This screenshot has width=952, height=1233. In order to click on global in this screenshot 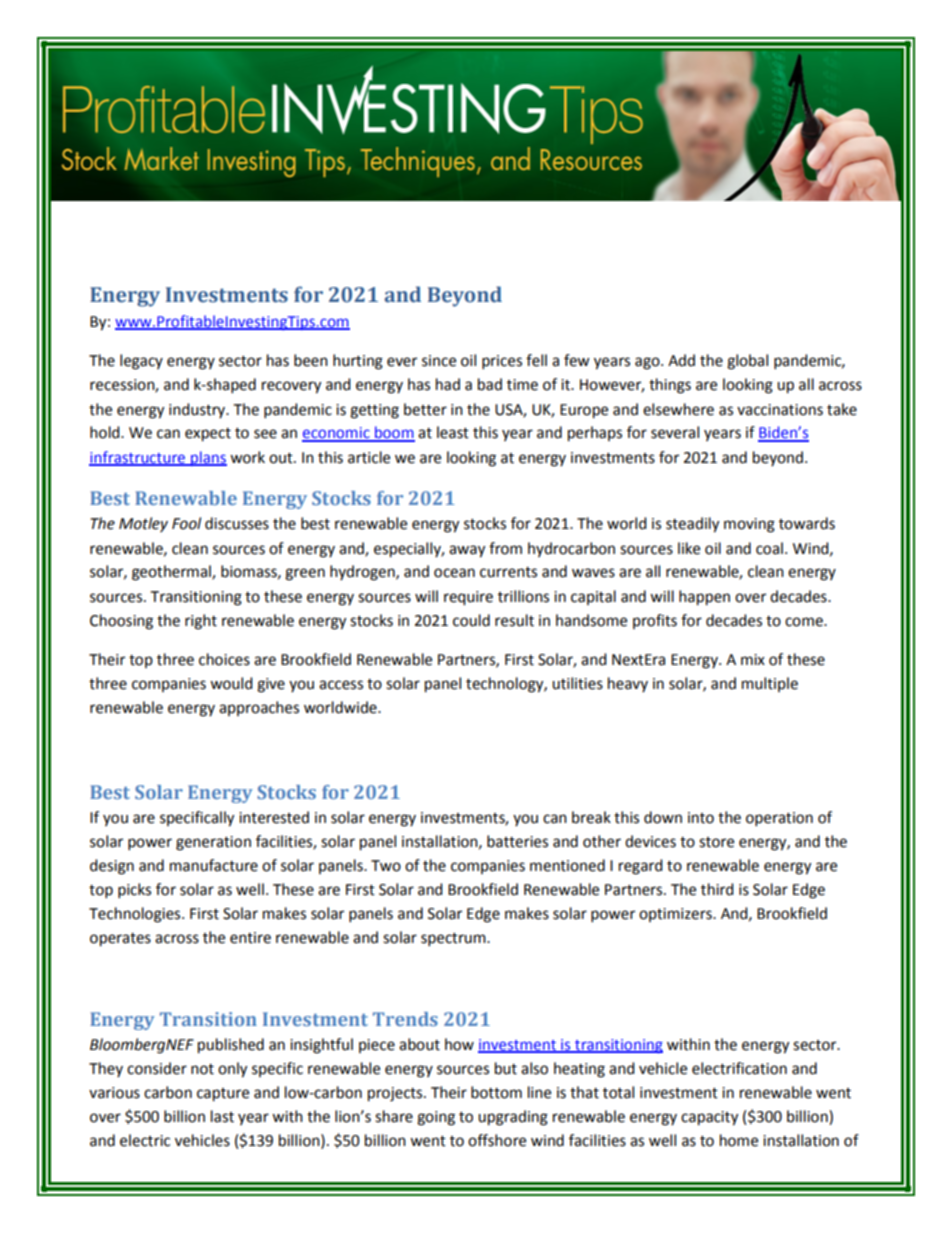, I will do `click(747, 362)`.
